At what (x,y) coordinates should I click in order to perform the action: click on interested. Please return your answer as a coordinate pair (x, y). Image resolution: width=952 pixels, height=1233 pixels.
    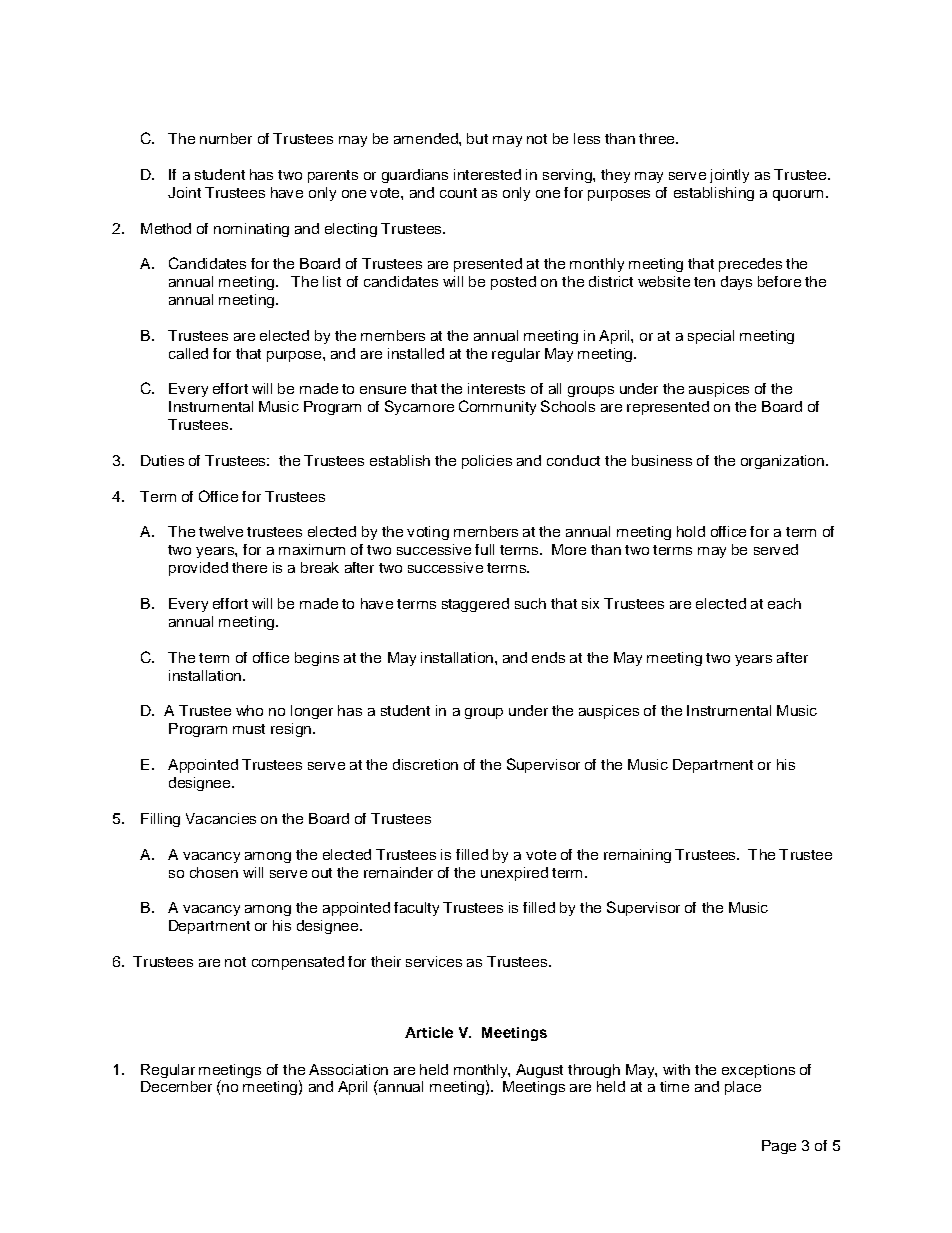
    Looking at the image, I should click on (487, 174).
